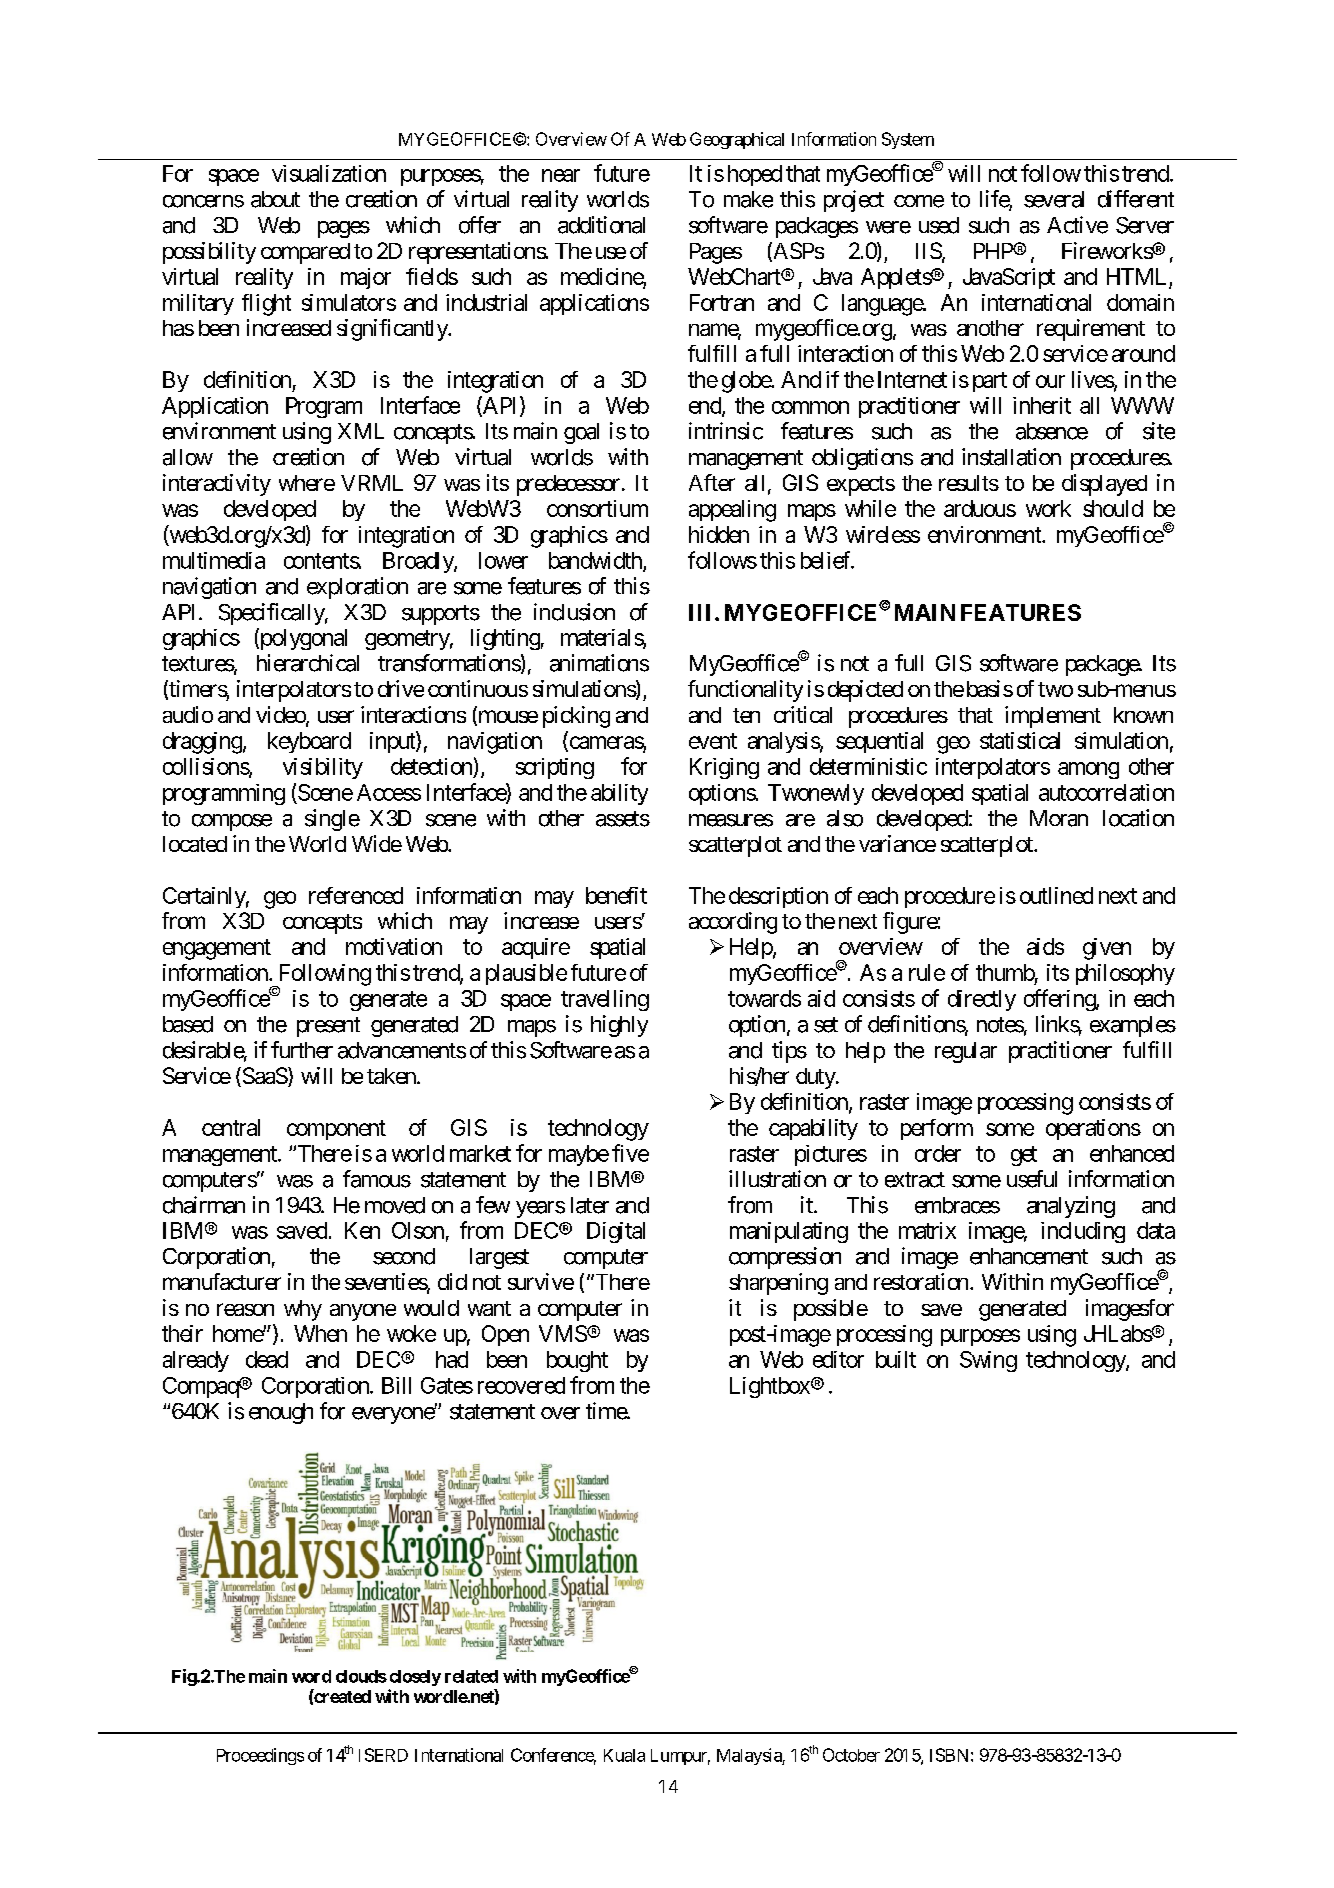  I want to click on additional, so click(601, 225).
